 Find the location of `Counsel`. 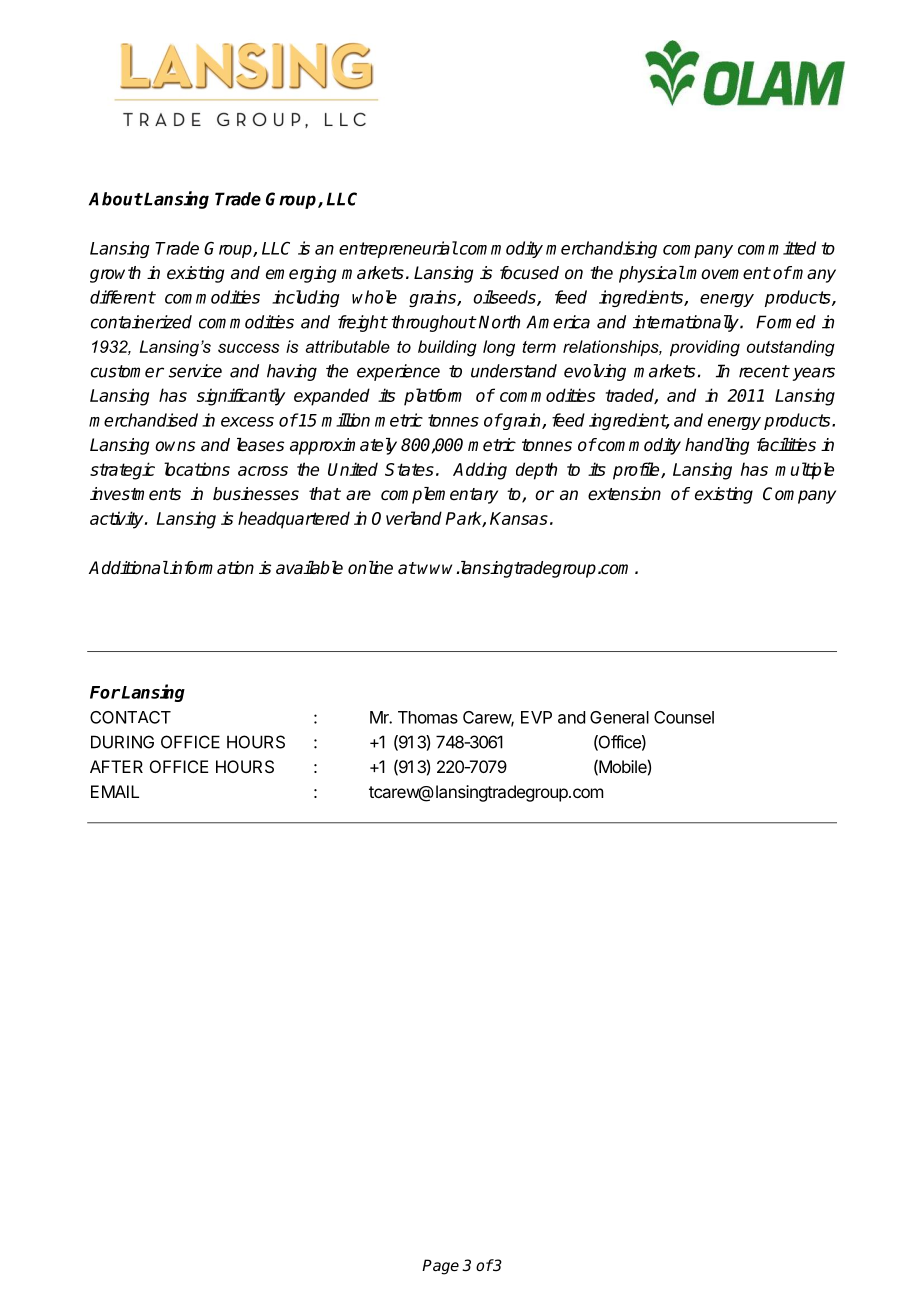

Counsel is located at coordinates (684, 717).
